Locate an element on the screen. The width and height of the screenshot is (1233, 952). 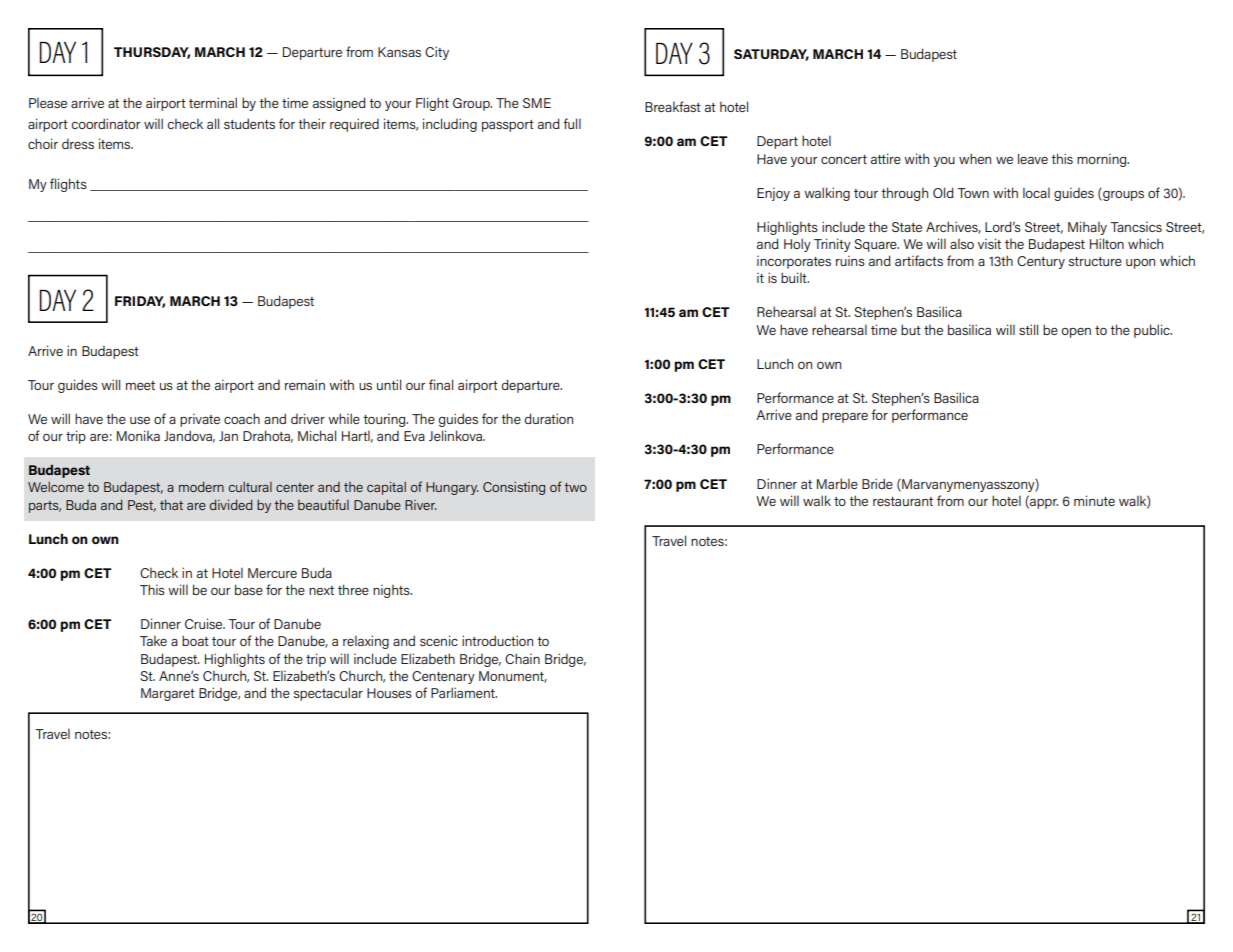
open is located at coordinates (1076, 333).
